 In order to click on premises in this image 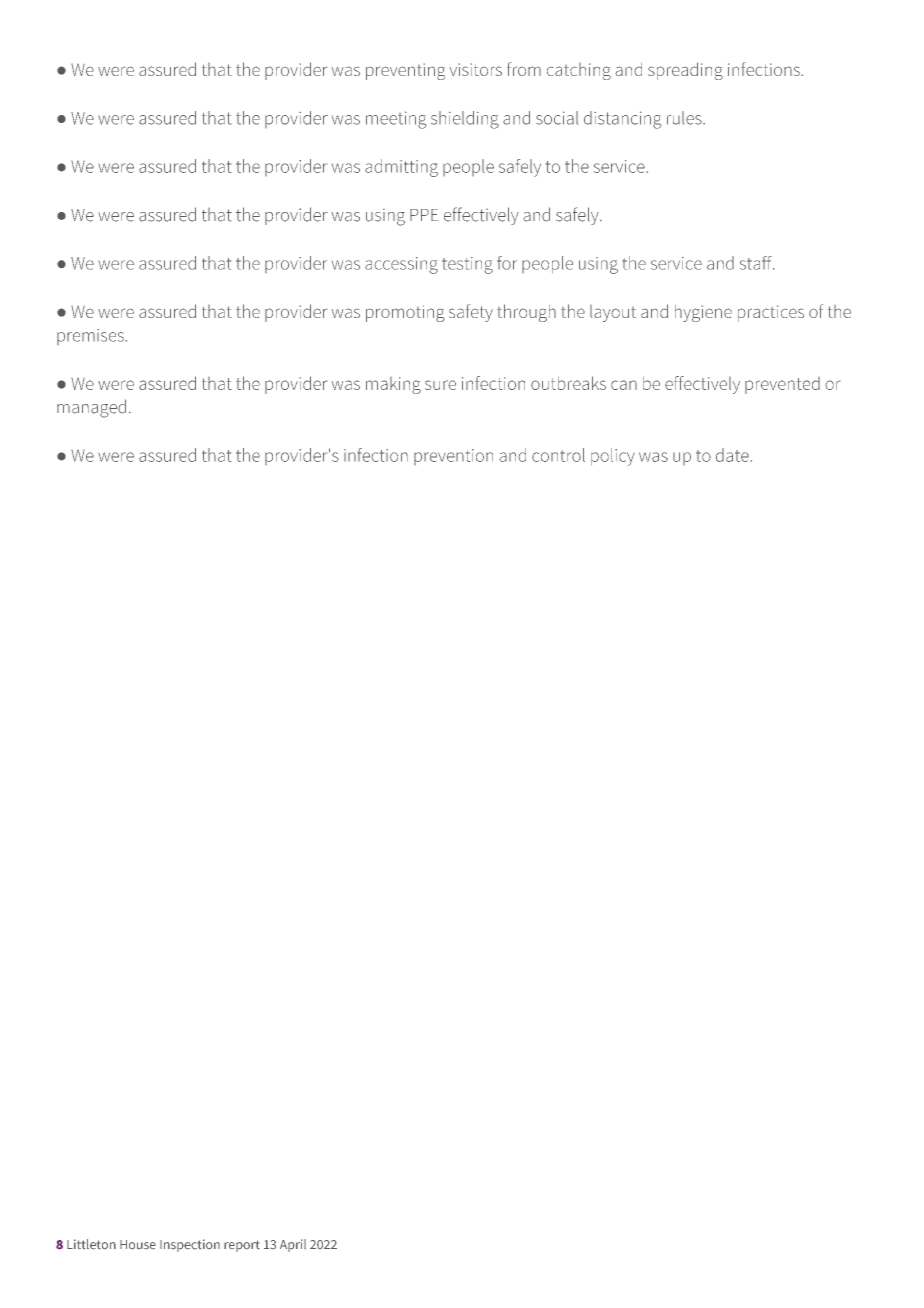, I will do `click(90, 337)`.
